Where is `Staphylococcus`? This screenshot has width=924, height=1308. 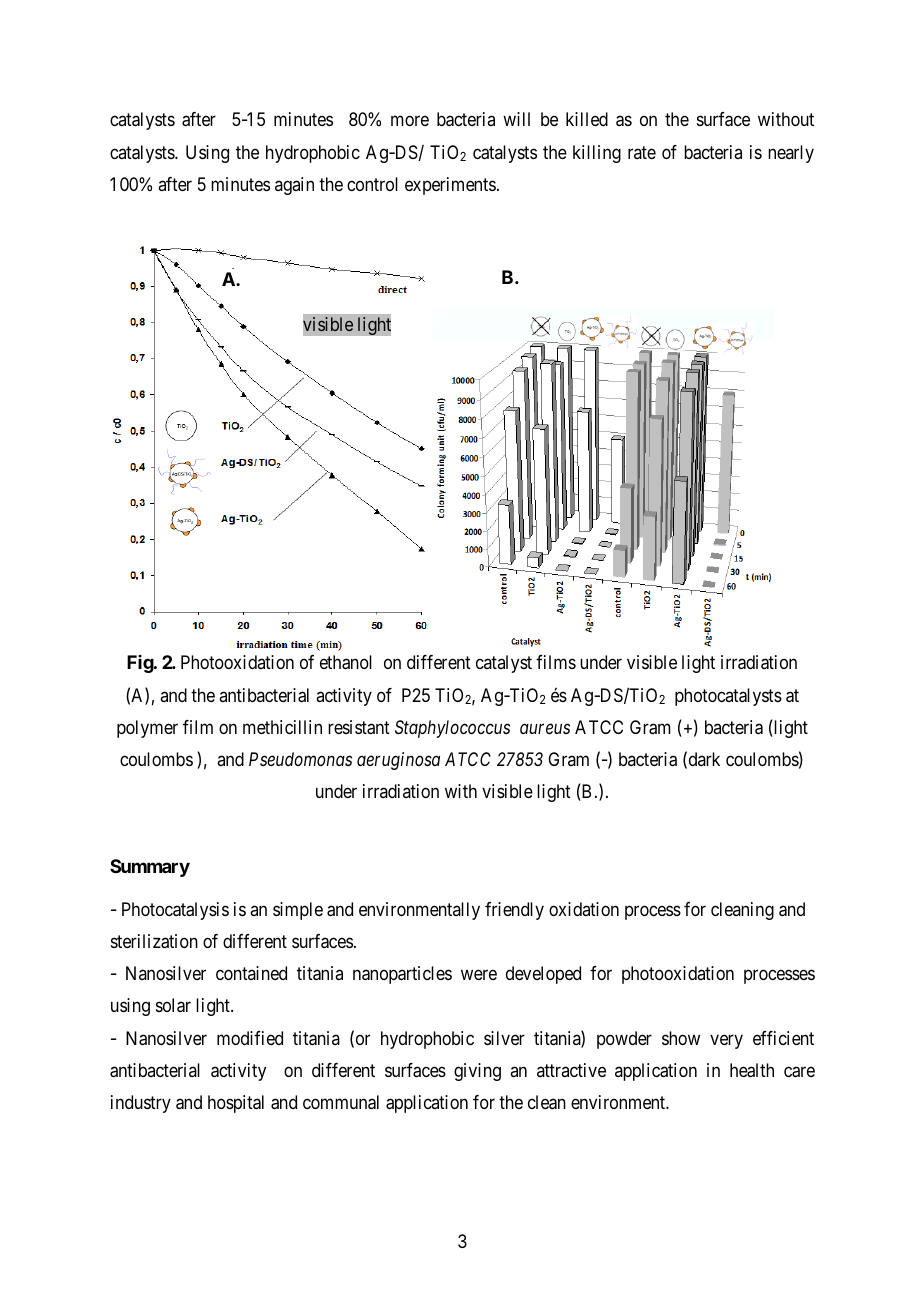
Staphylococcus is located at coordinates (452, 729).
